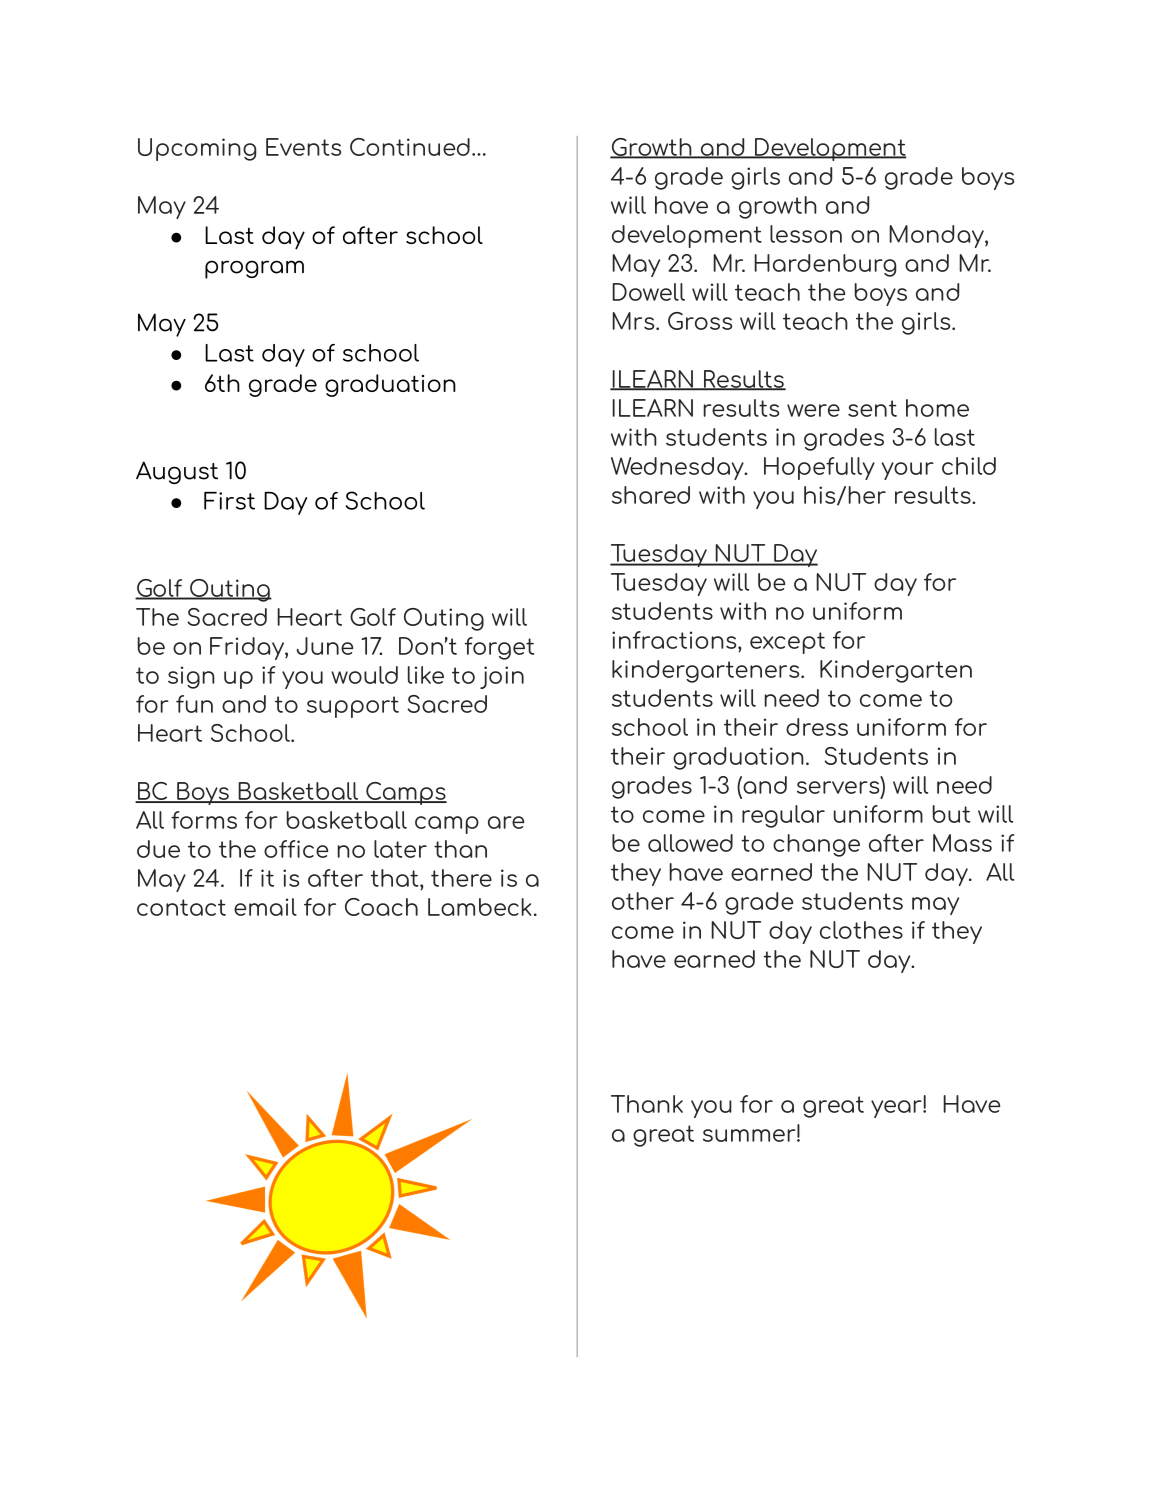 The width and height of the screenshot is (1153, 1493). What do you see at coordinates (634, 321) in the screenshot?
I see `Mrs` at bounding box center [634, 321].
